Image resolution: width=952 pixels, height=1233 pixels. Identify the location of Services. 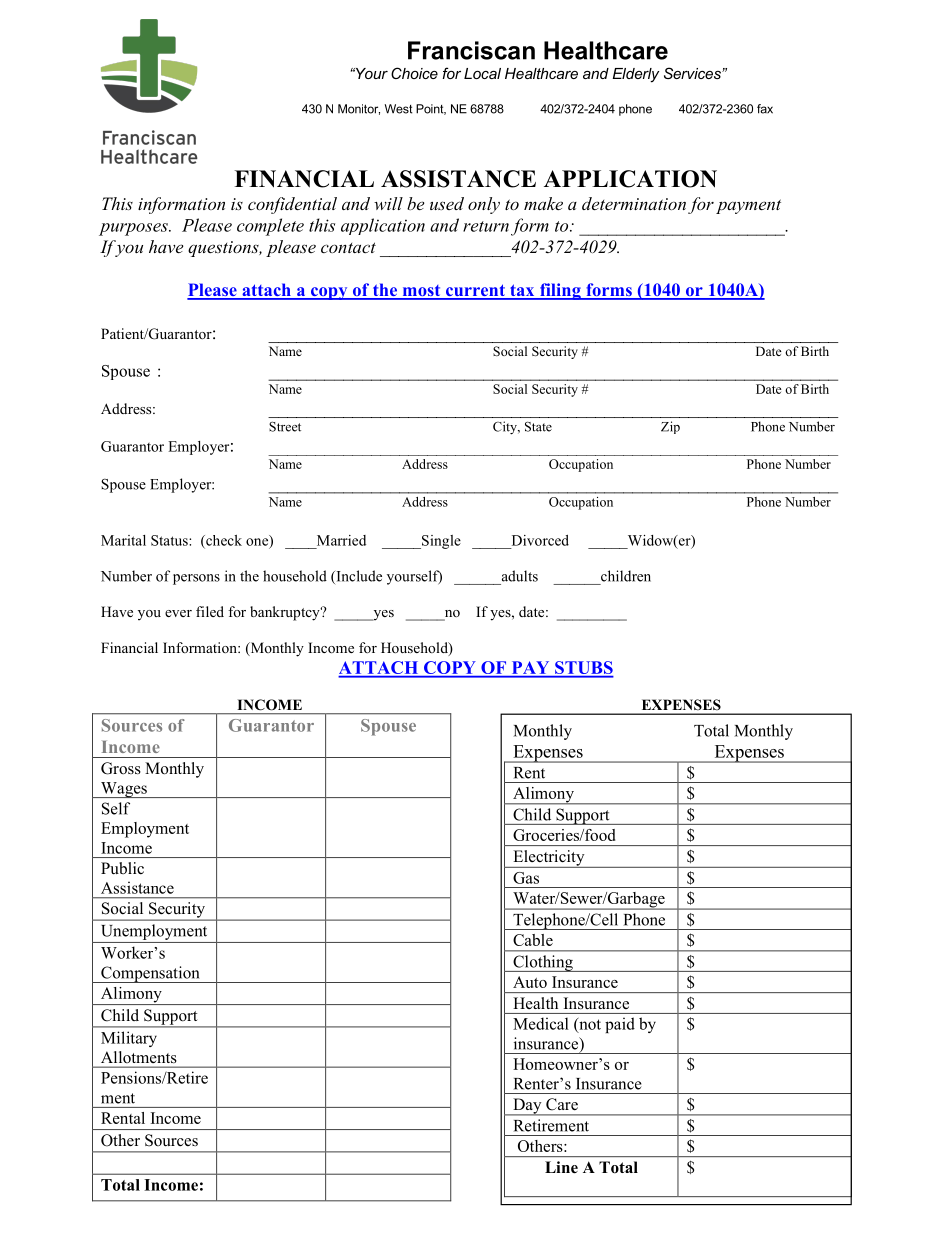
(693, 73).
